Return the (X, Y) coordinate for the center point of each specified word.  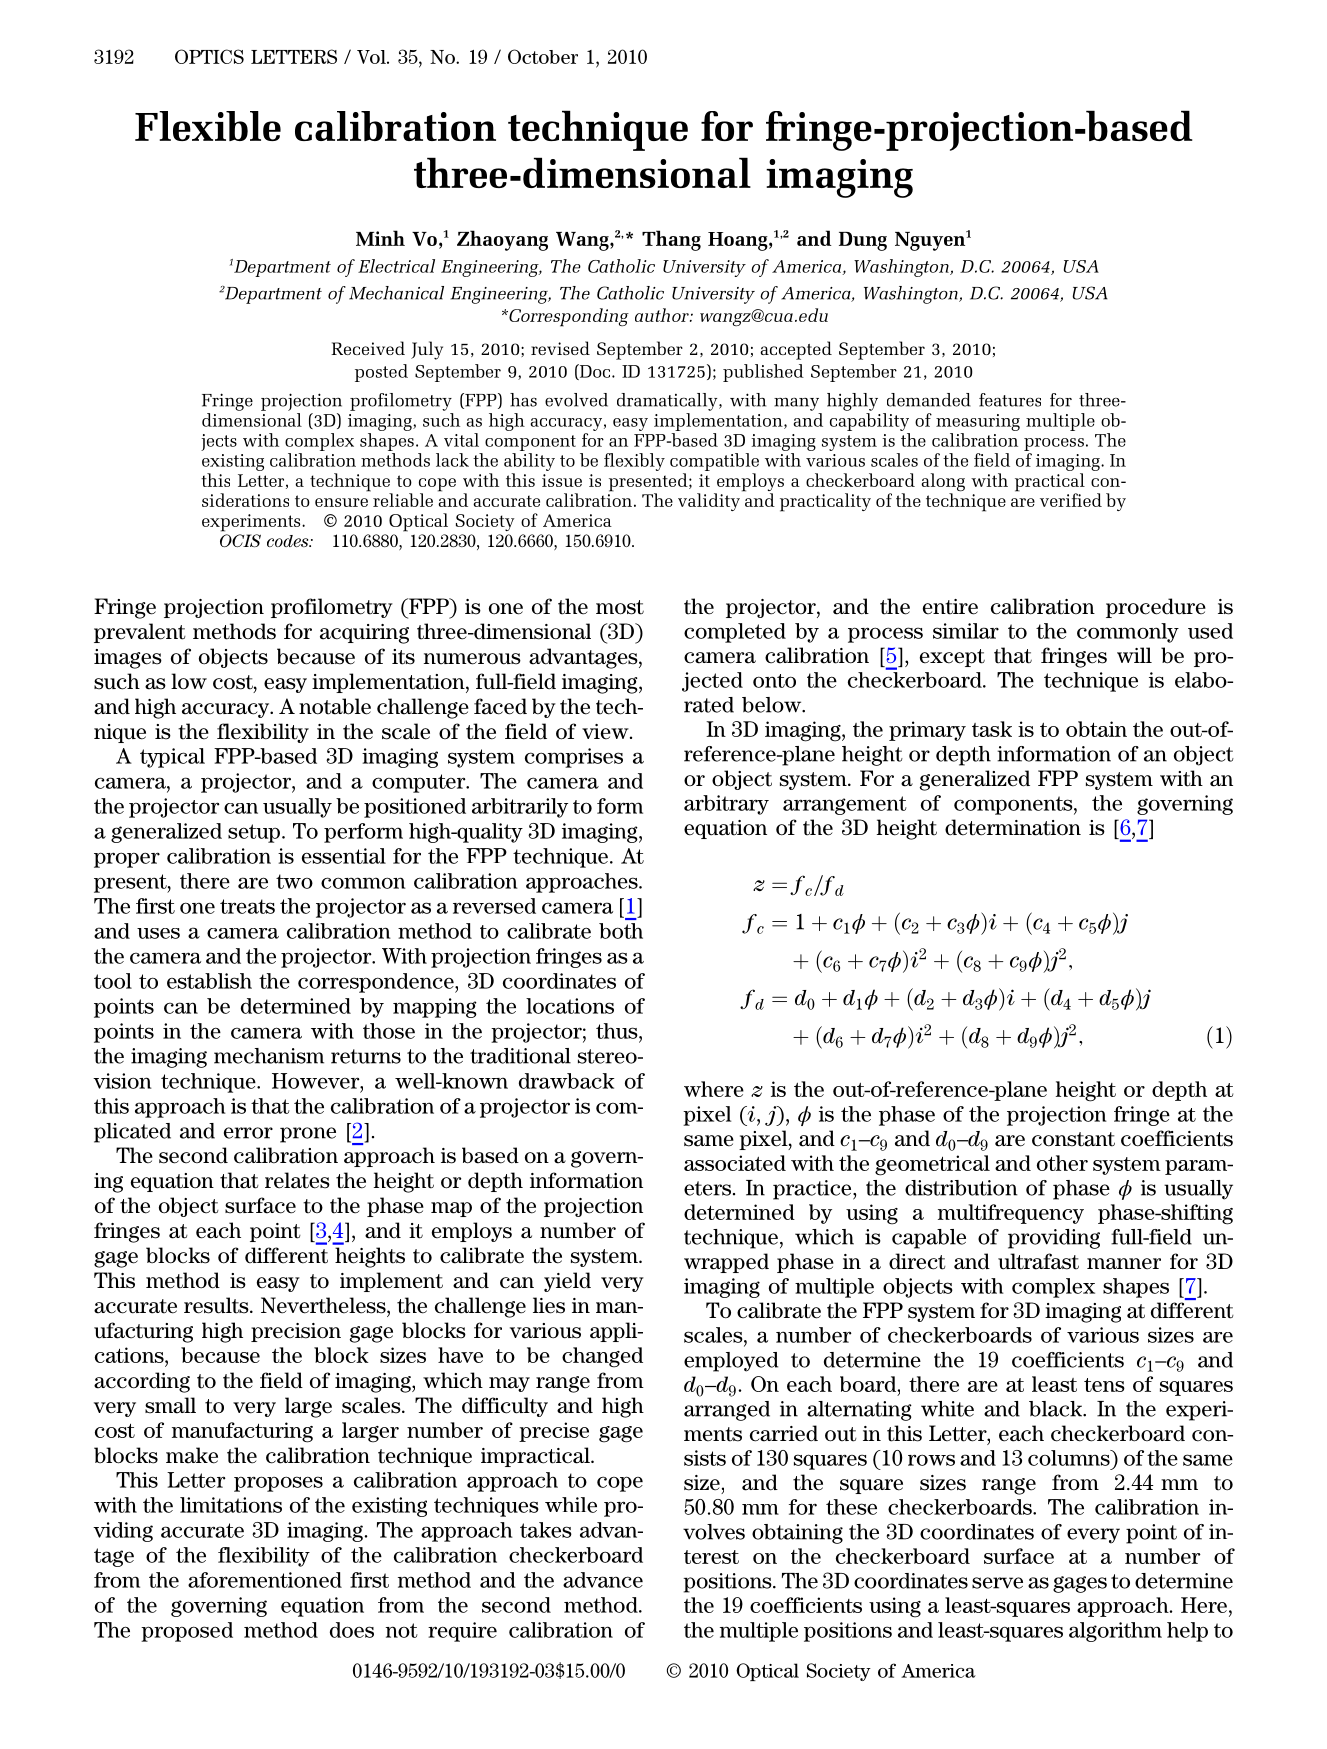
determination (1013, 827)
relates (297, 1180)
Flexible (208, 126)
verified (1071, 500)
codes (289, 541)
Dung (863, 241)
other (1062, 1163)
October (543, 56)
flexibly (634, 462)
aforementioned (265, 1580)
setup (255, 833)
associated (735, 1163)
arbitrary (726, 805)
